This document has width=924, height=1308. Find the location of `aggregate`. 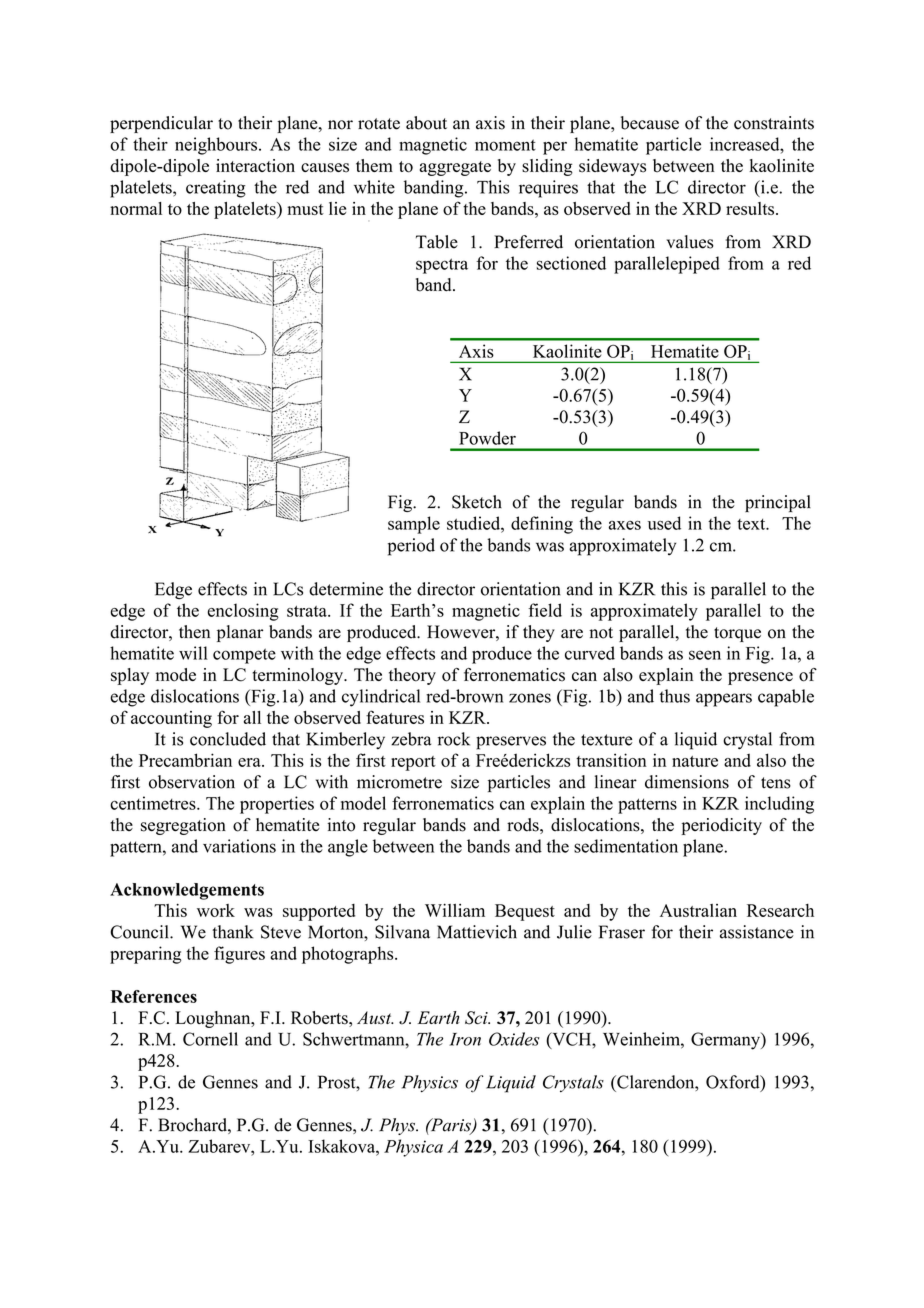

aggregate is located at coordinates (455, 168).
